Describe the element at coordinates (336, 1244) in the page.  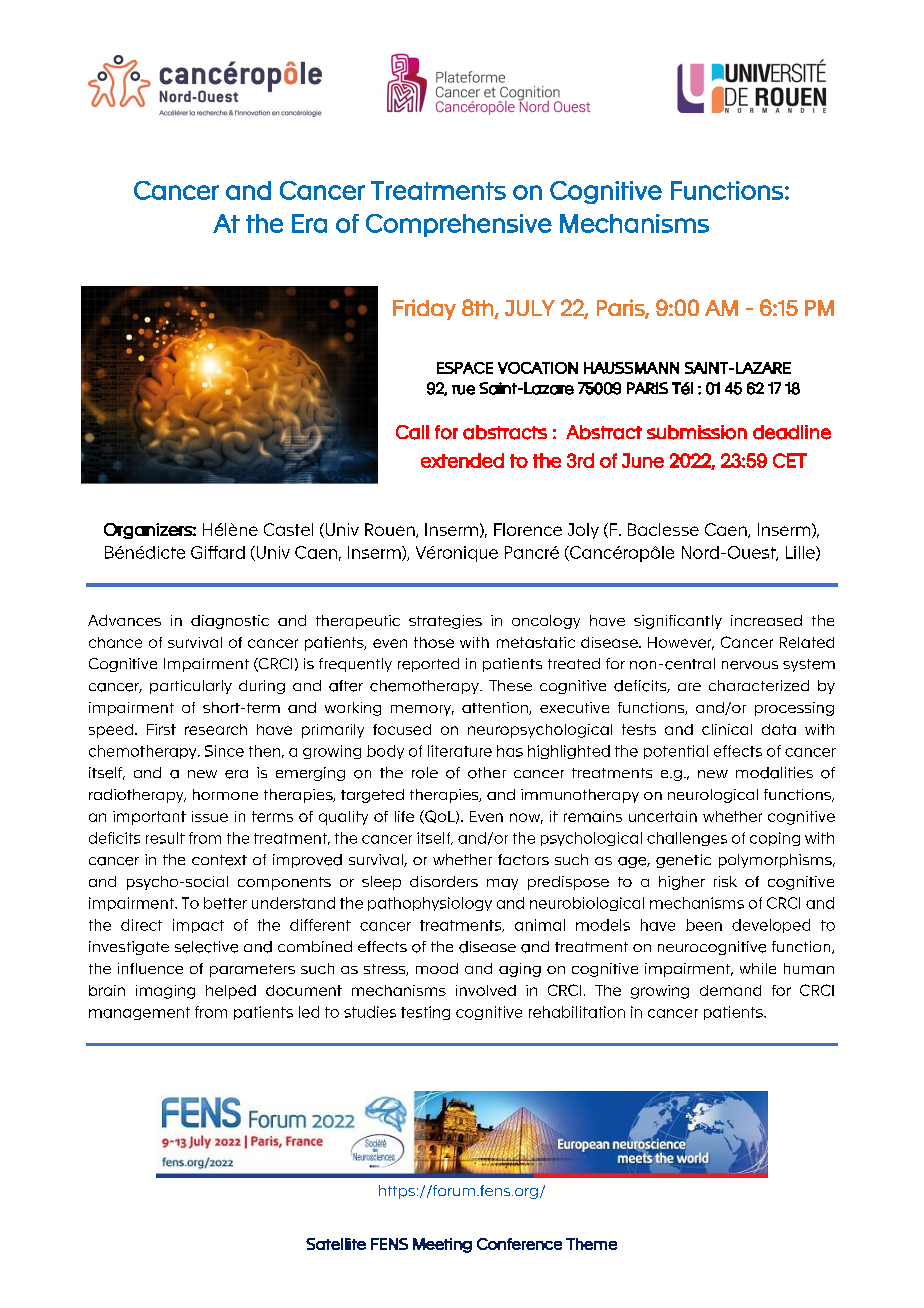
I see `Satellite` at that location.
